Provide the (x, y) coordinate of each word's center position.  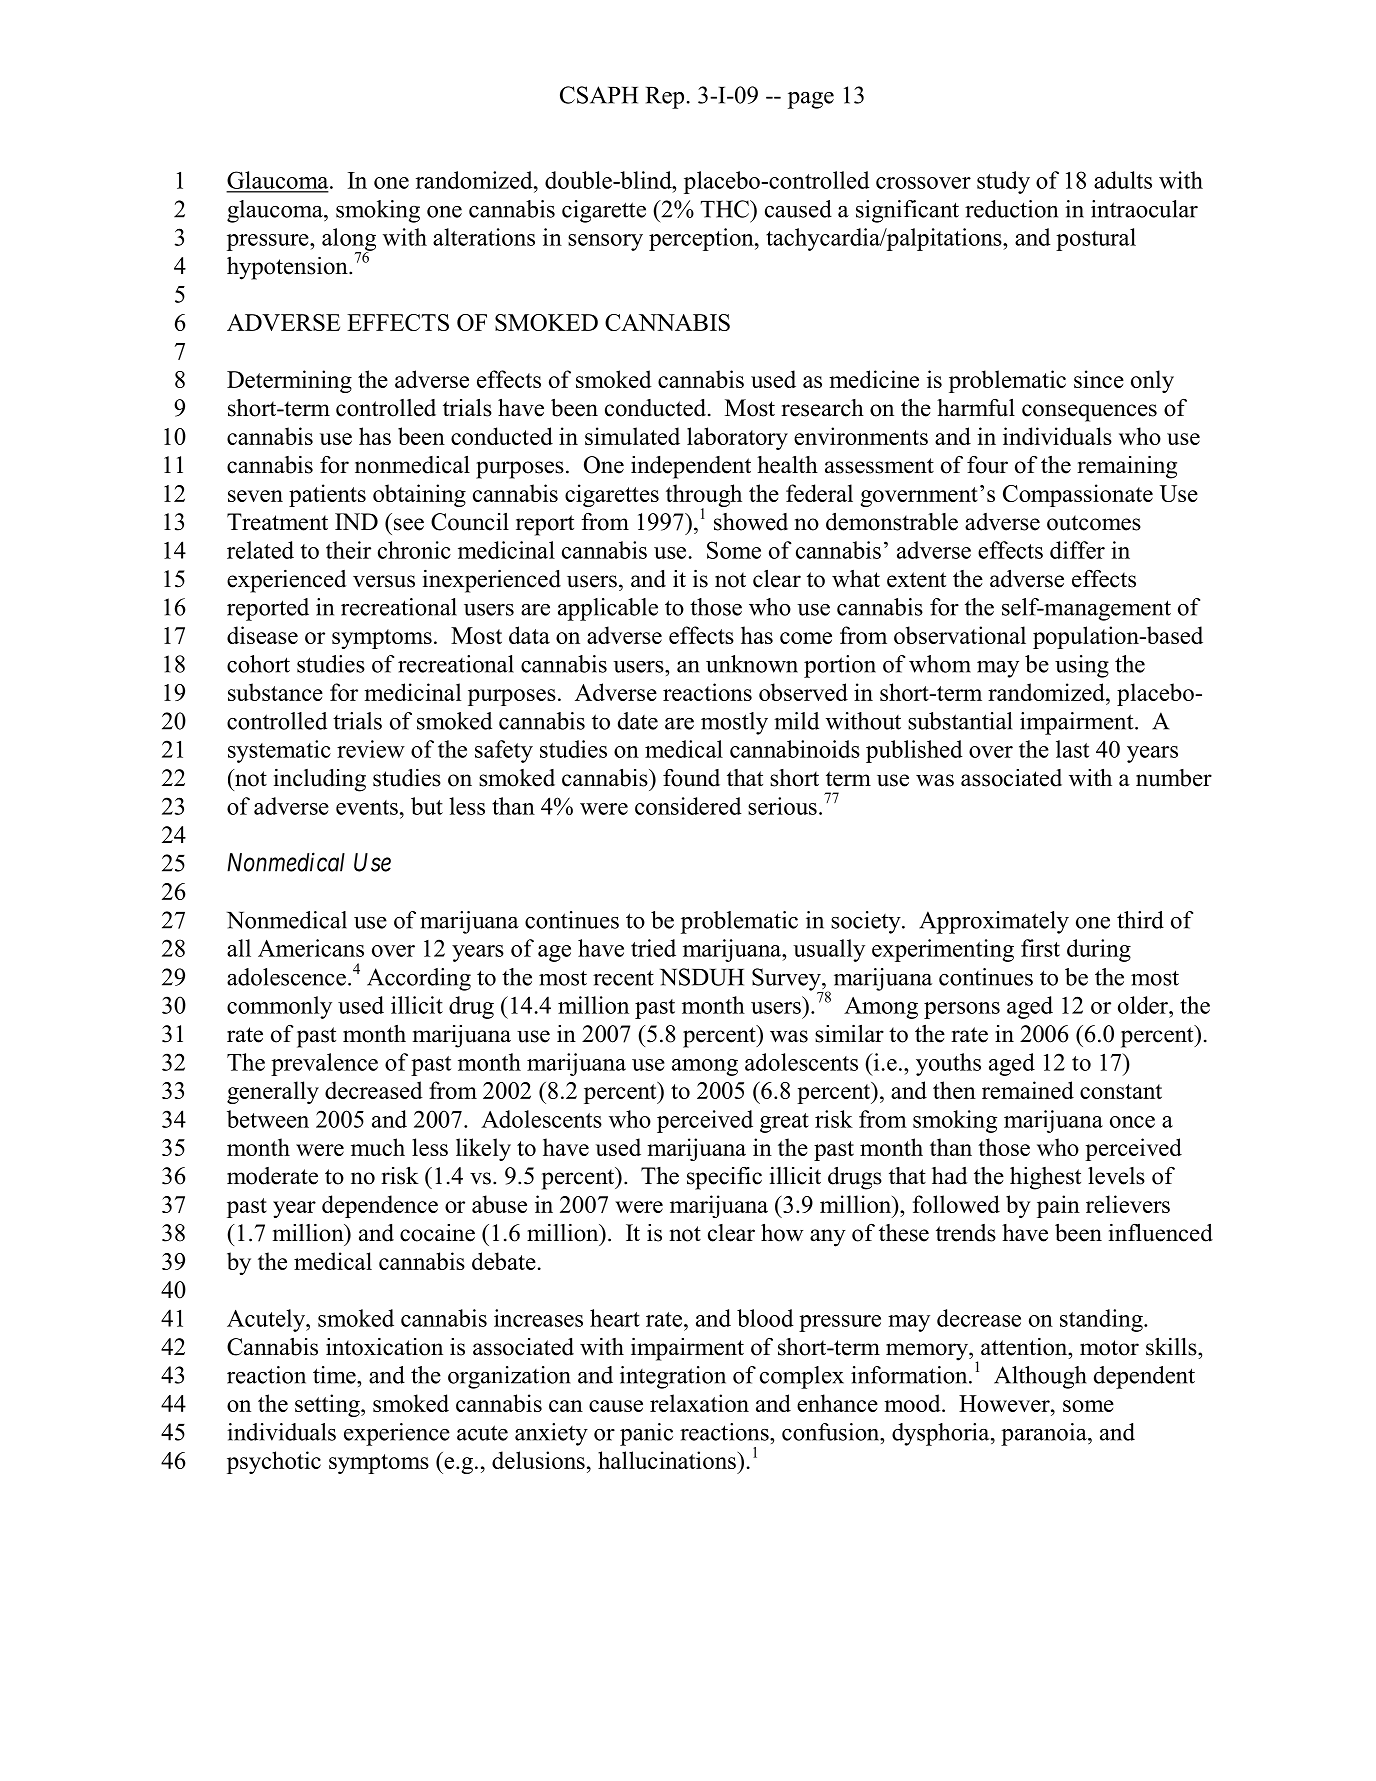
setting (328, 1405)
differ (1077, 550)
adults (1123, 180)
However (1005, 1403)
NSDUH (702, 977)
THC (726, 209)
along (349, 240)
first (1040, 948)
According (419, 979)
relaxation (699, 1403)
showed (751, 522)
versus (384, 581)
